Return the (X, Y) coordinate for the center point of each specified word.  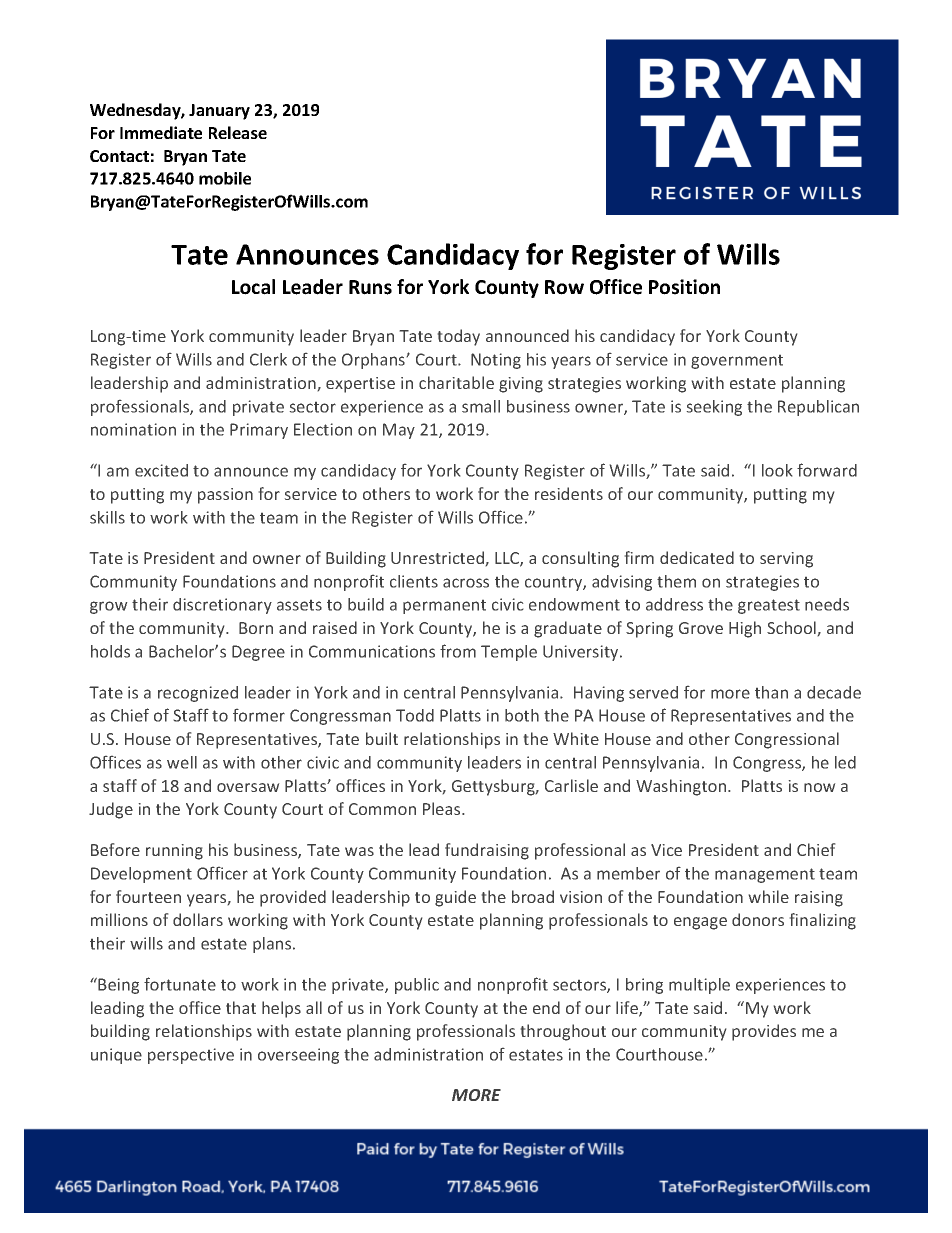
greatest (769, 606)
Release (238, 132)
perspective (191, 1056)
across (466, 583)
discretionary (222, 606)
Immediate (161, 132)
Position (684, 287)
